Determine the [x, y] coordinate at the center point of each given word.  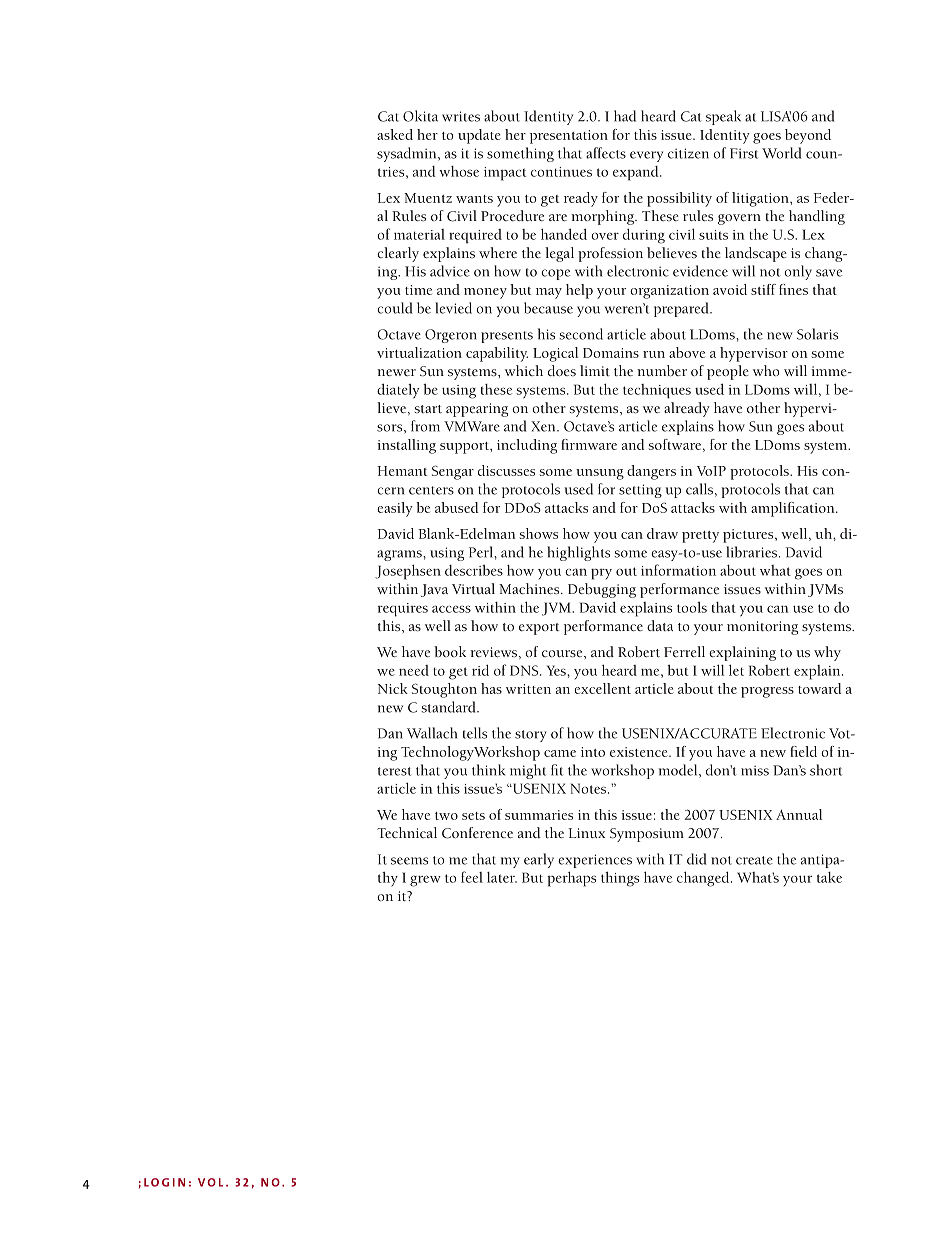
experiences [595, 861]
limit [595, 370]
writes [461, 116]
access [451, 609]
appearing [477, 410]
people [728, 372]
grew [425, 881]
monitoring [762, 628]
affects [606, 153]
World [782, 153]
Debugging [602, 590]
